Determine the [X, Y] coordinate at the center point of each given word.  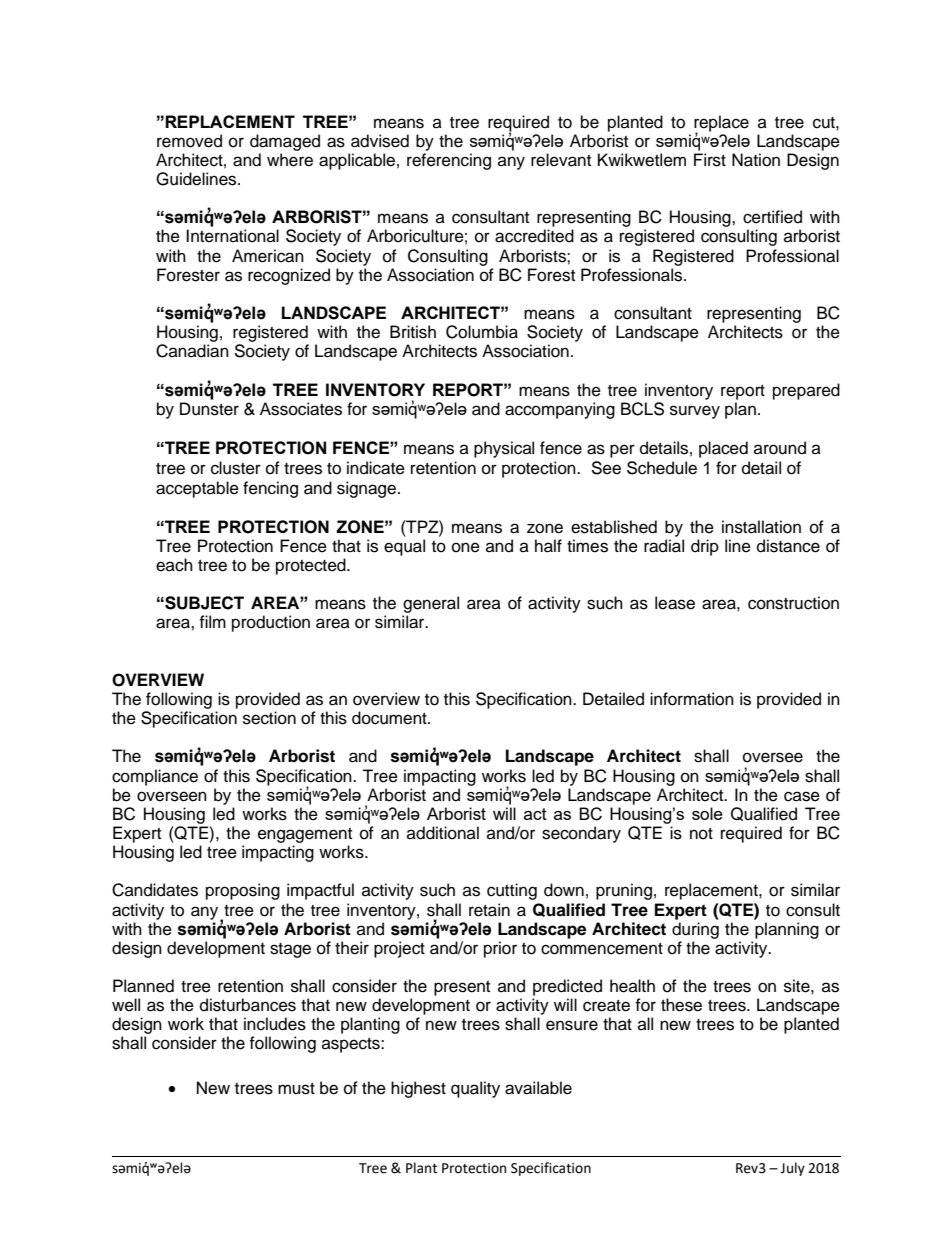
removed [189, 141]
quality [475, 1089]
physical [504, 449]
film [212, 621]
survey [695, 412]
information [692, 699]
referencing [449, 161]
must [296, 1089]
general [430, 606]
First [710, 160]
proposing [243, 891]
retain [489, 910]
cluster [236, 468]
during [695, 930]
